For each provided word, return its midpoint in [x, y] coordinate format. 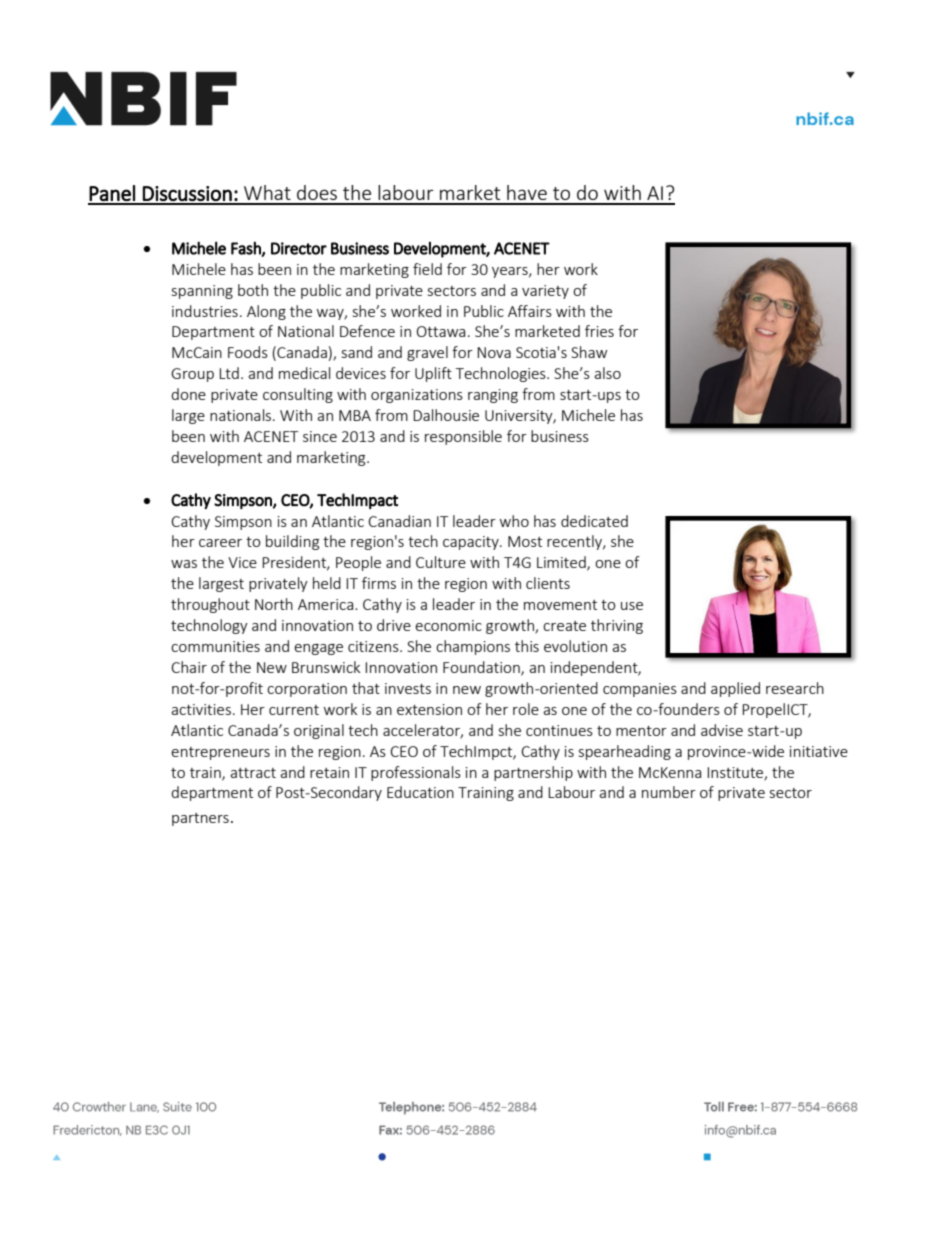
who [514, 521]
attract [253, 773]
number [669, 792]
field [427, 269]
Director [299, 248]
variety [545, 292]
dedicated [594, 521]
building [292, 542]
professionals [416, 773]
